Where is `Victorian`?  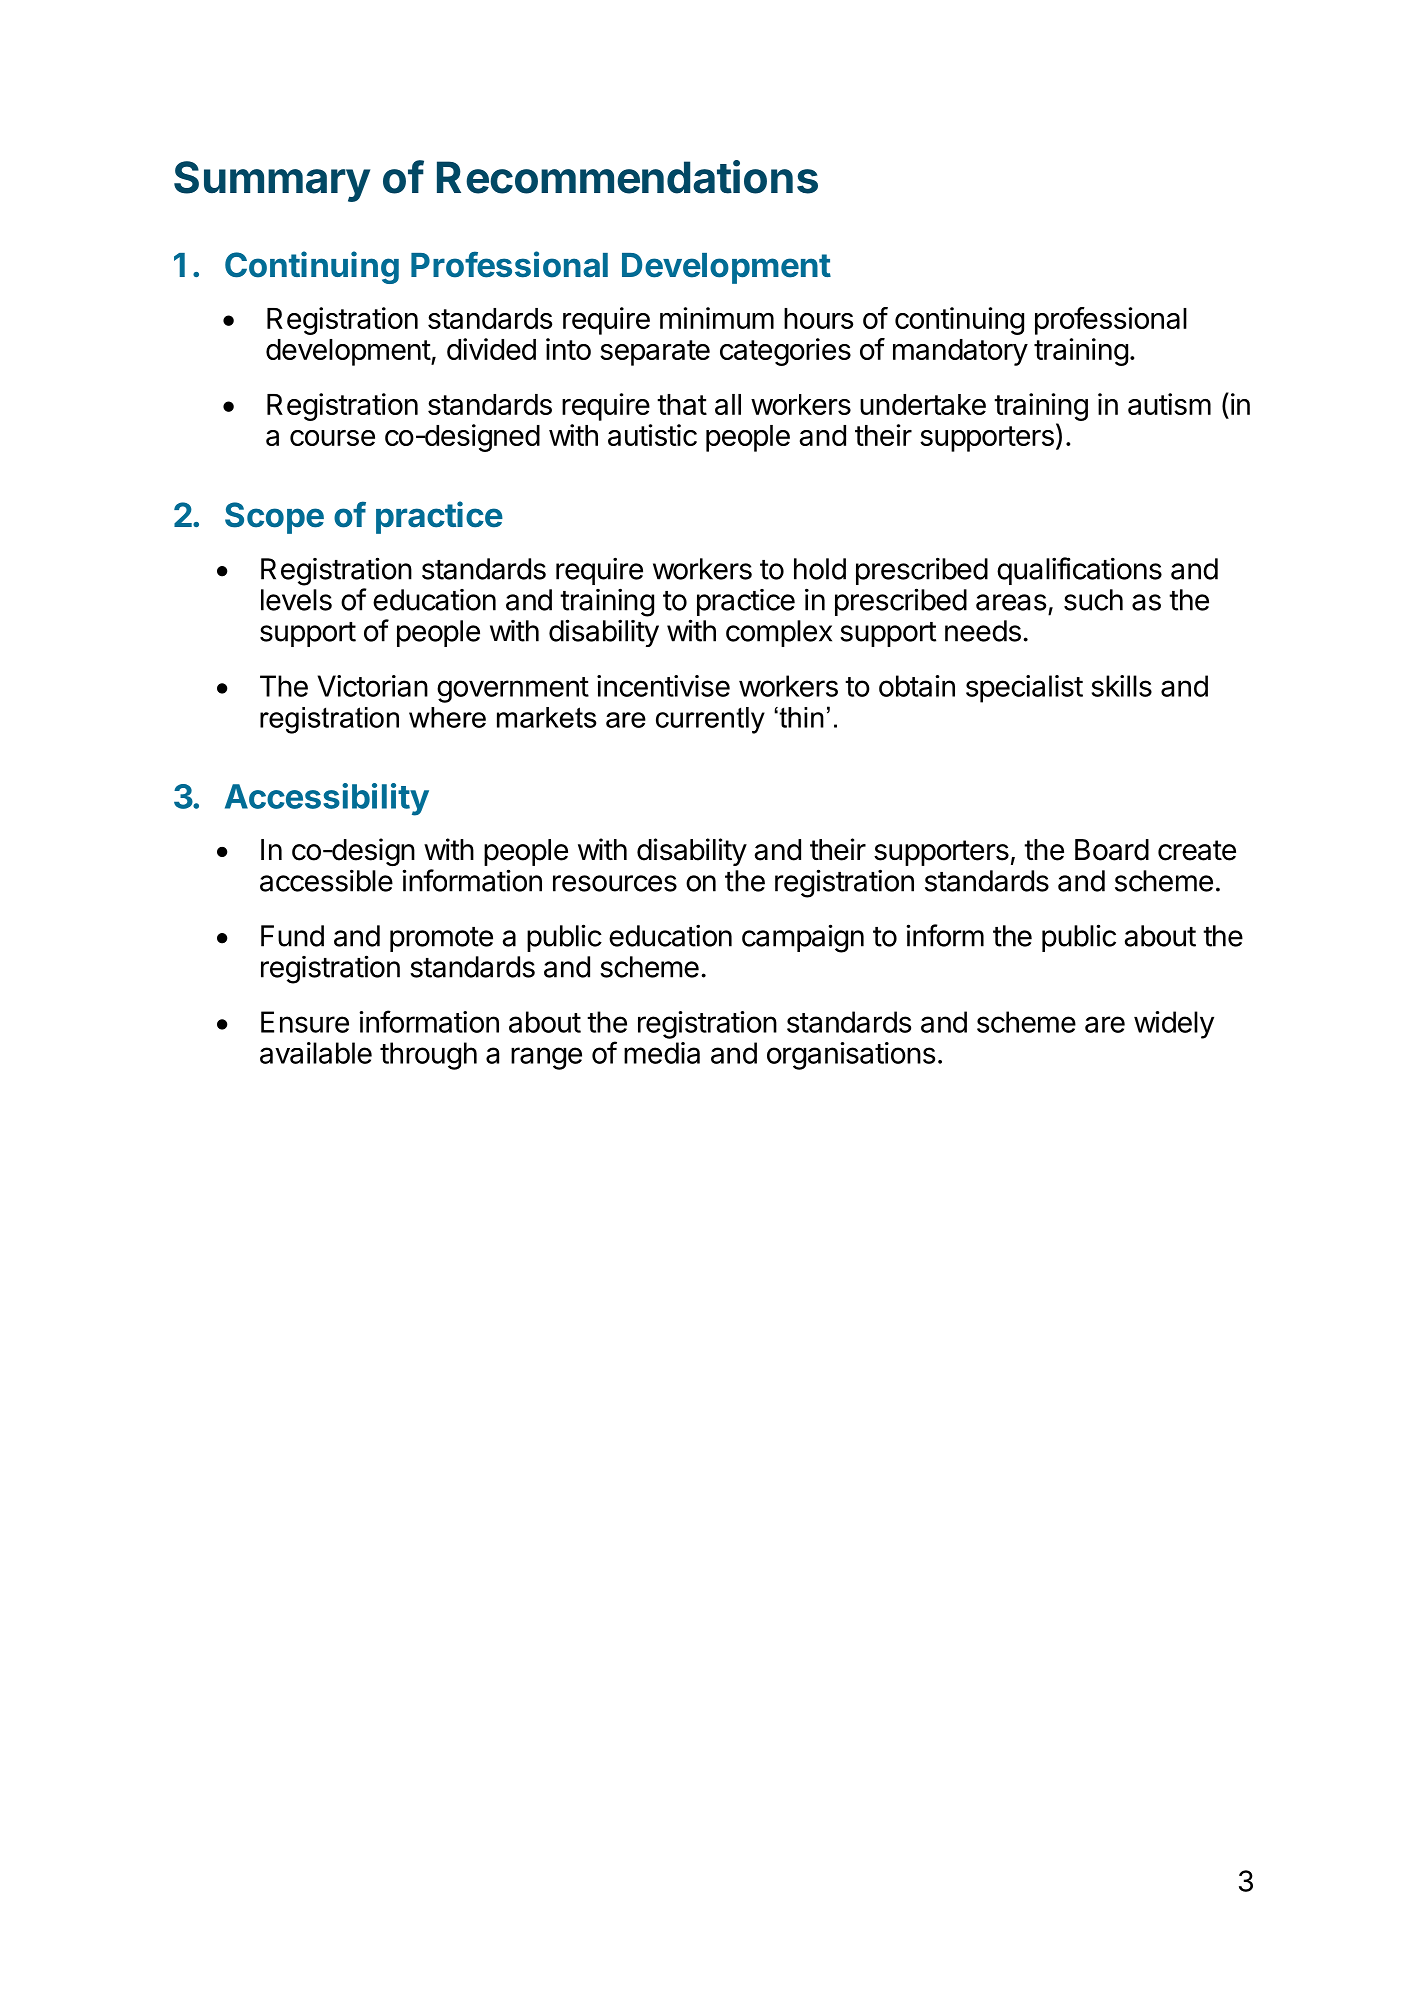 Victorian is located at coordinates (373, 686).
